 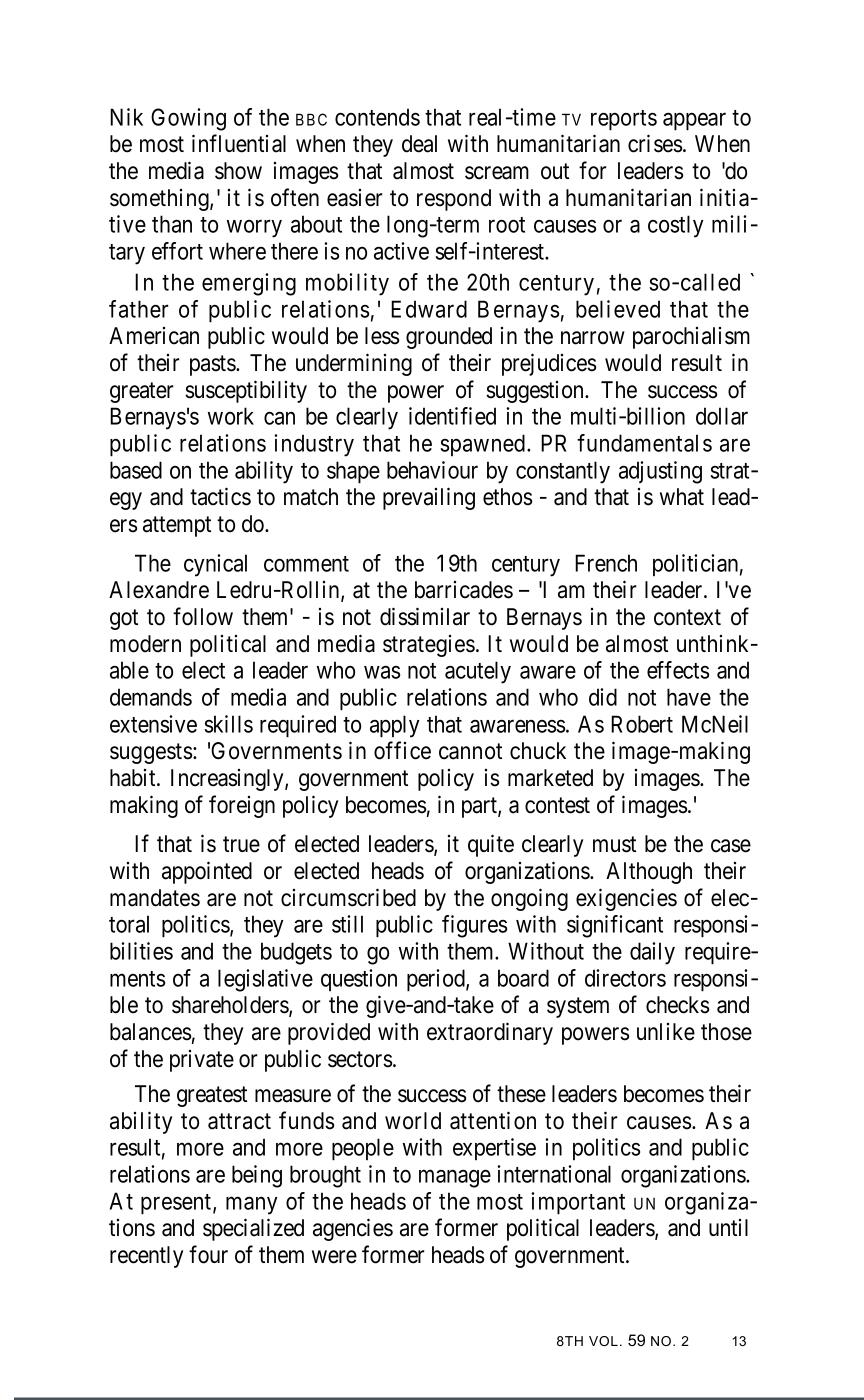 What do you see at coordinates (490, 1033) in the screenshot?
I see `extraordinary` at bounding box center [490, 1033].
